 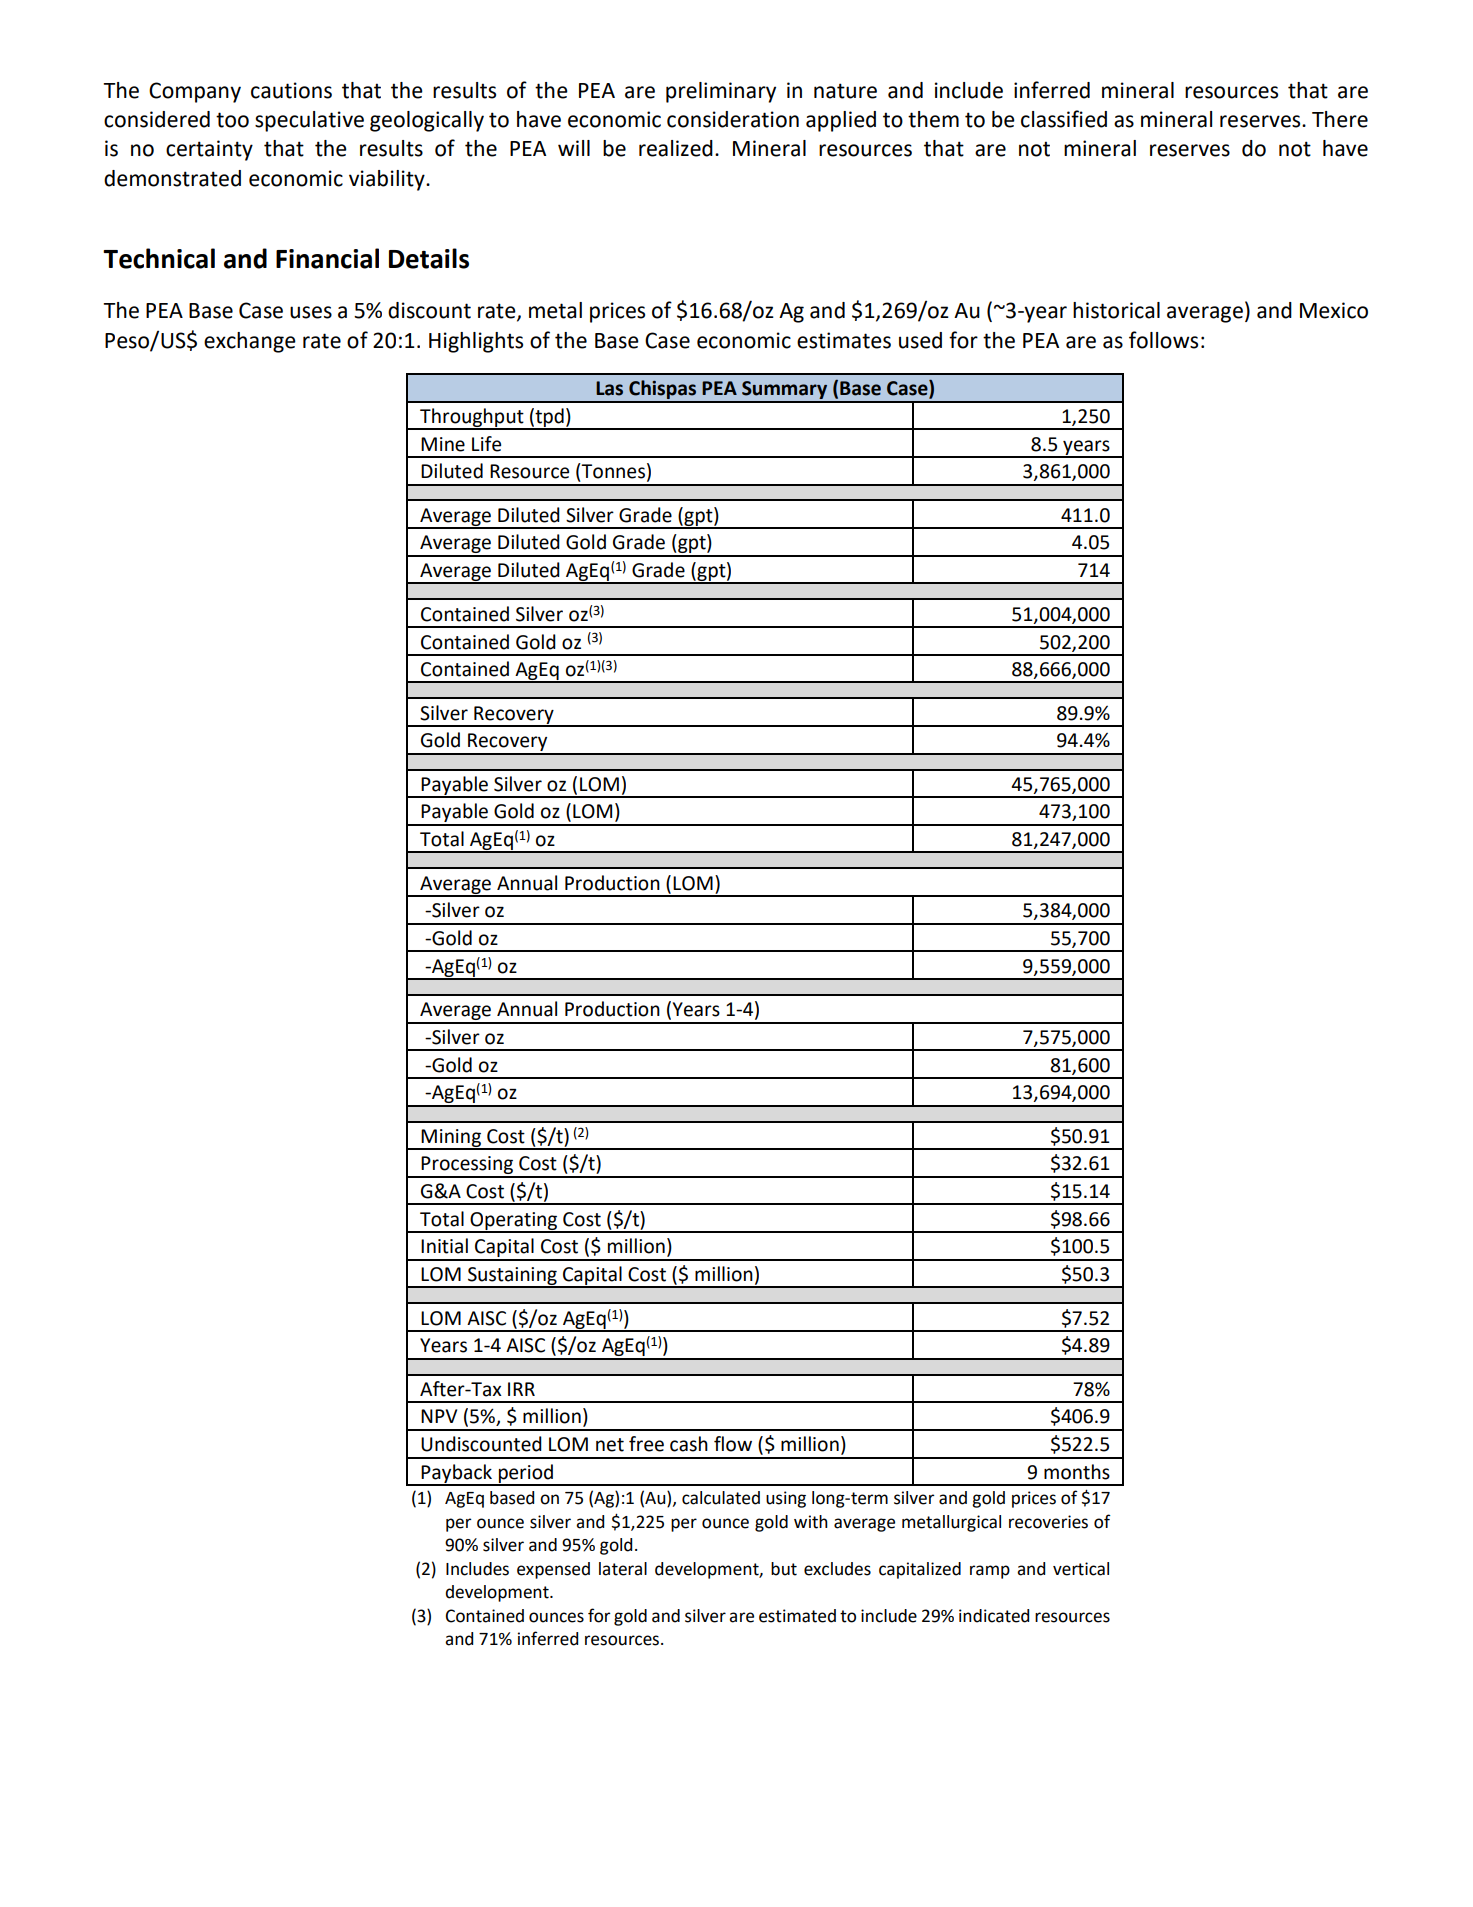 What do you see at coordinates (457, 1474) in the document?
I see `Payback` at bounding box center [457, 1474].
